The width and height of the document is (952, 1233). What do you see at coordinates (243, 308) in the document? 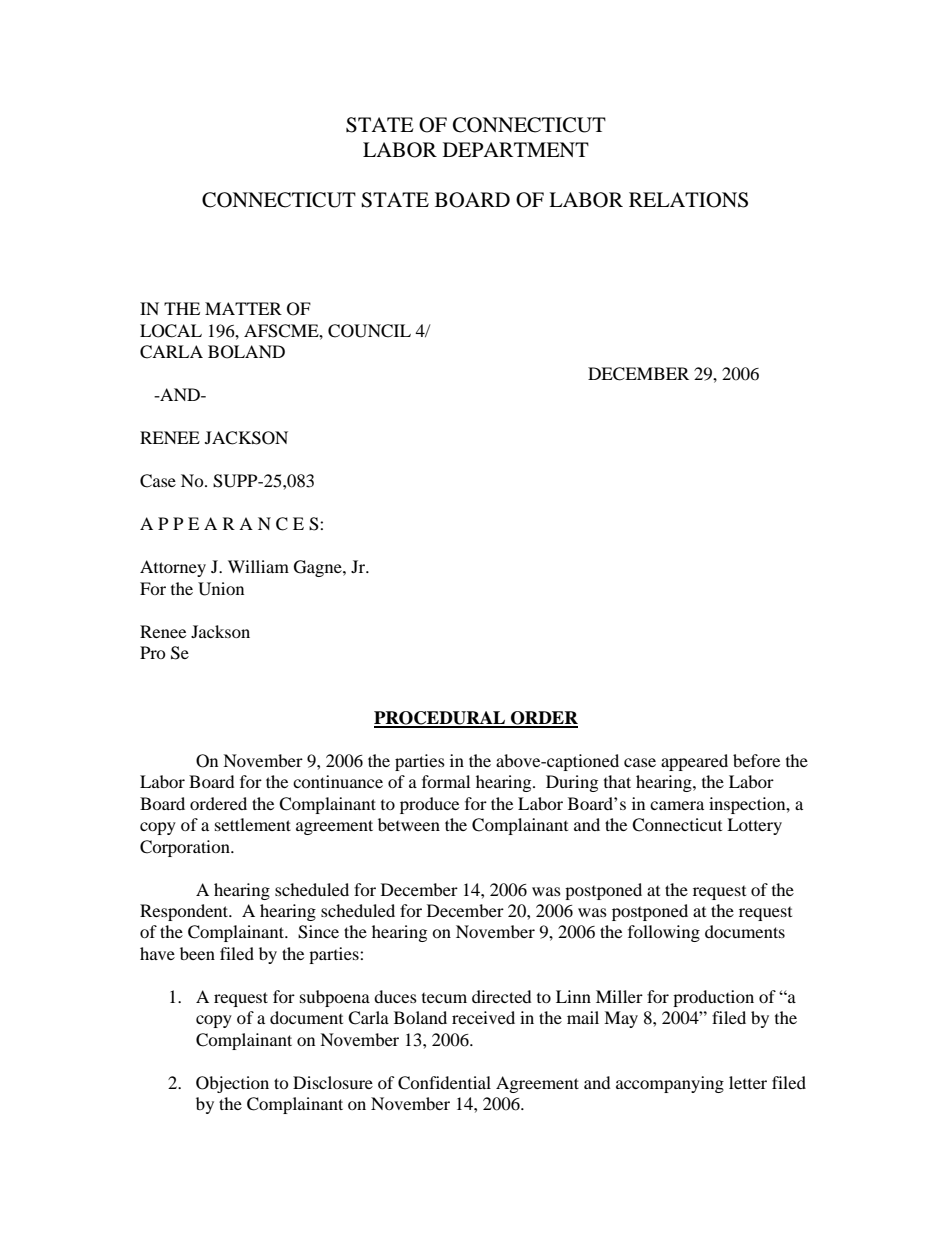
I see `MATTER` at bounding box center [243, 308].
